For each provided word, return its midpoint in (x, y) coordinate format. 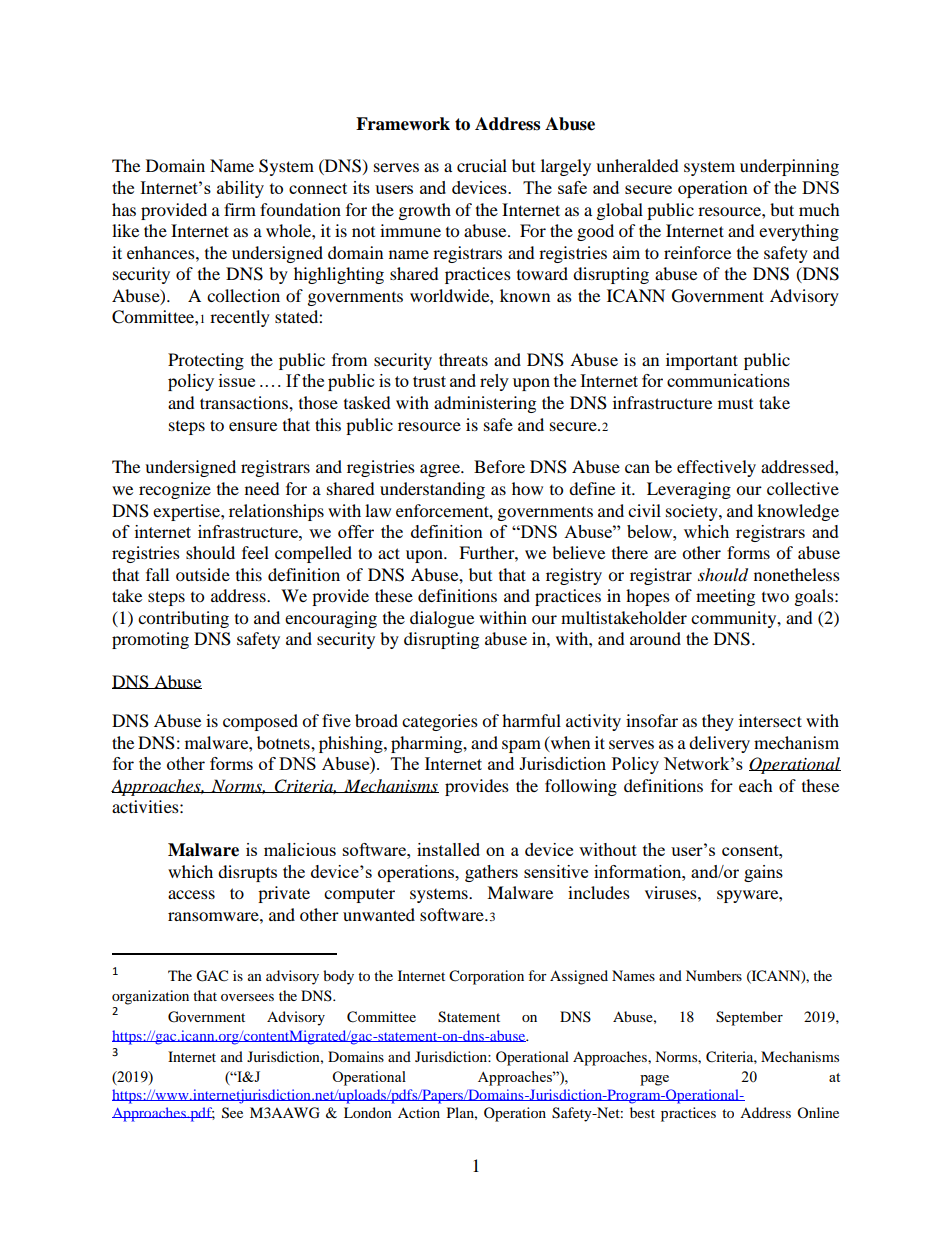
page (654, 1080)
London (368, 1112)
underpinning (789, 167)
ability (240, 189)
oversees (247, 997)
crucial (482, 165)
